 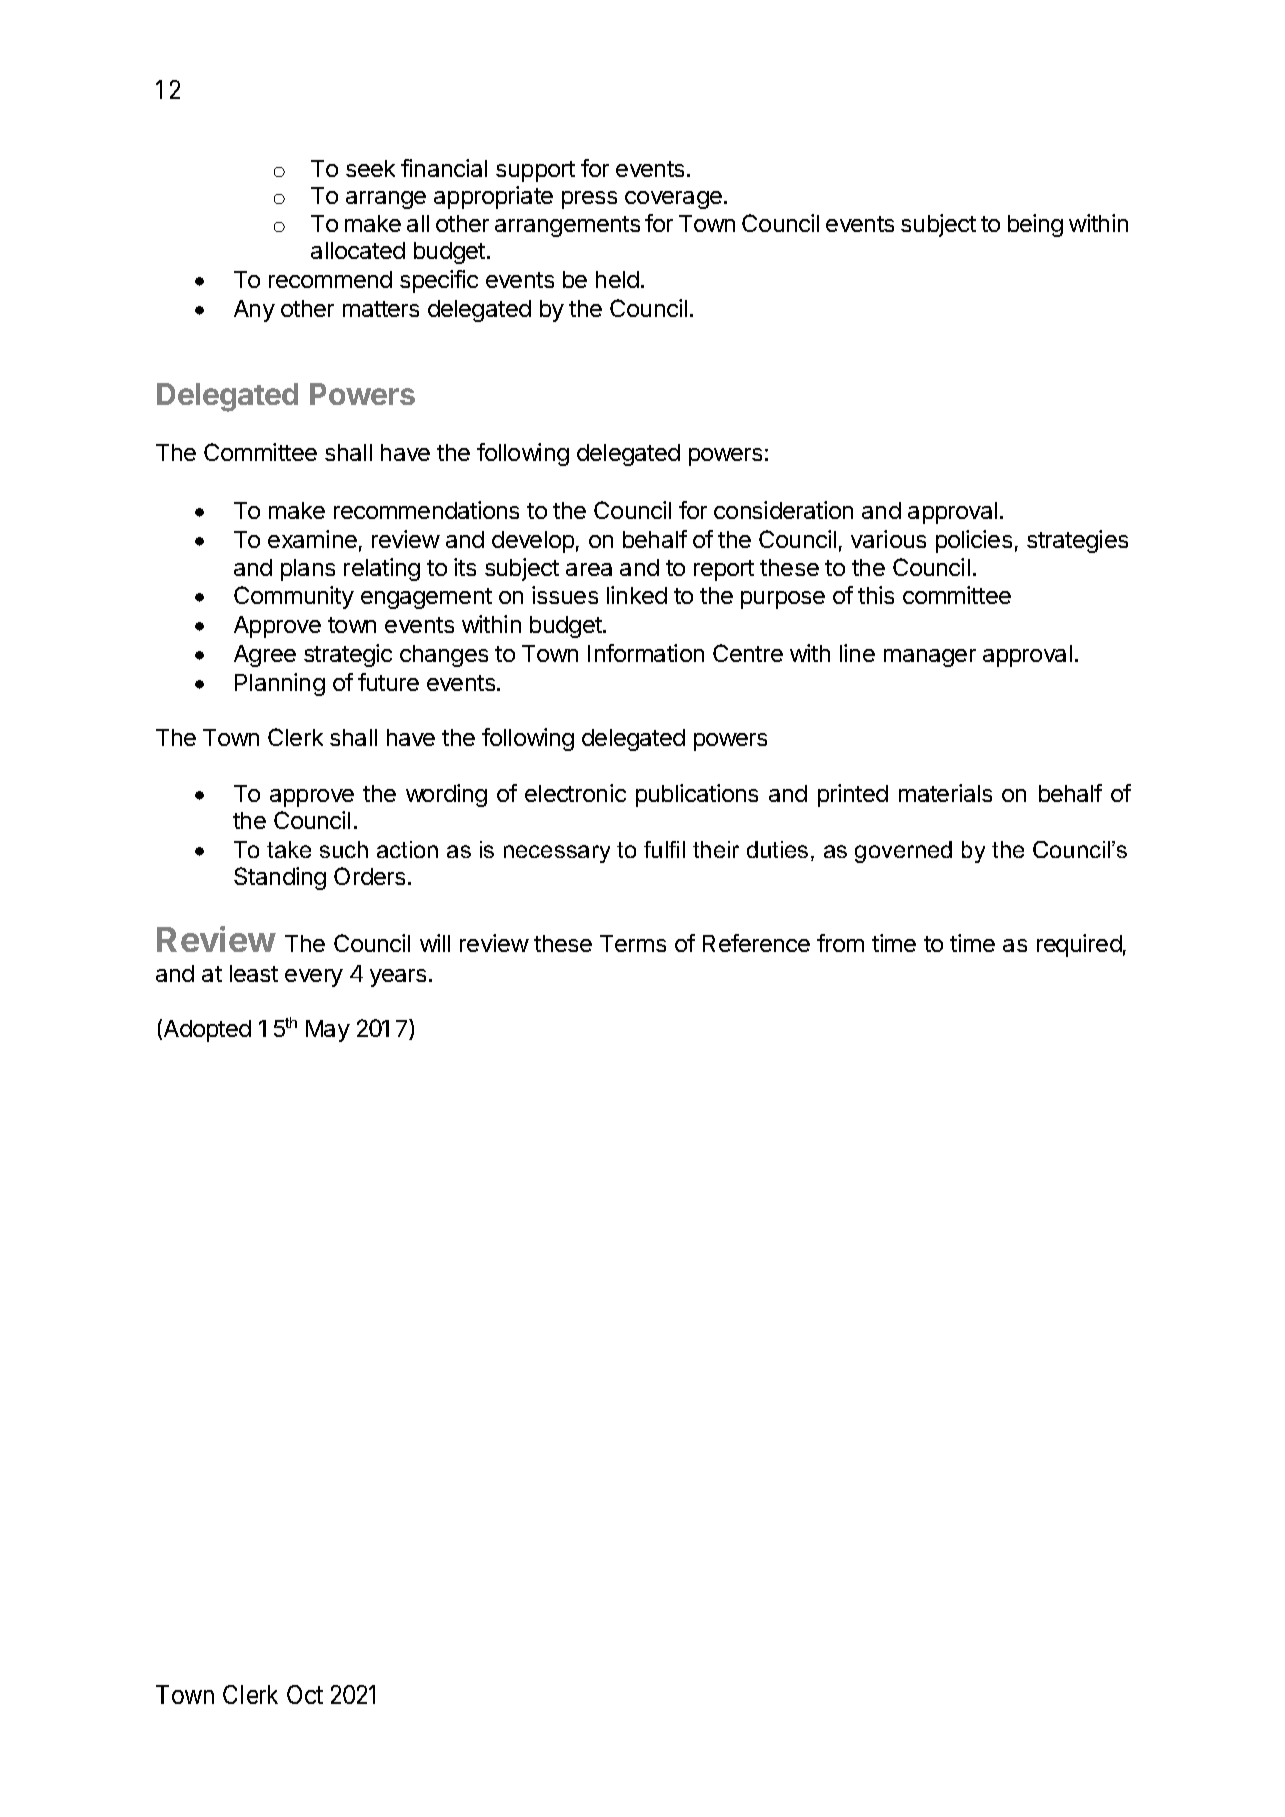 I want to click on May, so click(x=328, y=1031).
